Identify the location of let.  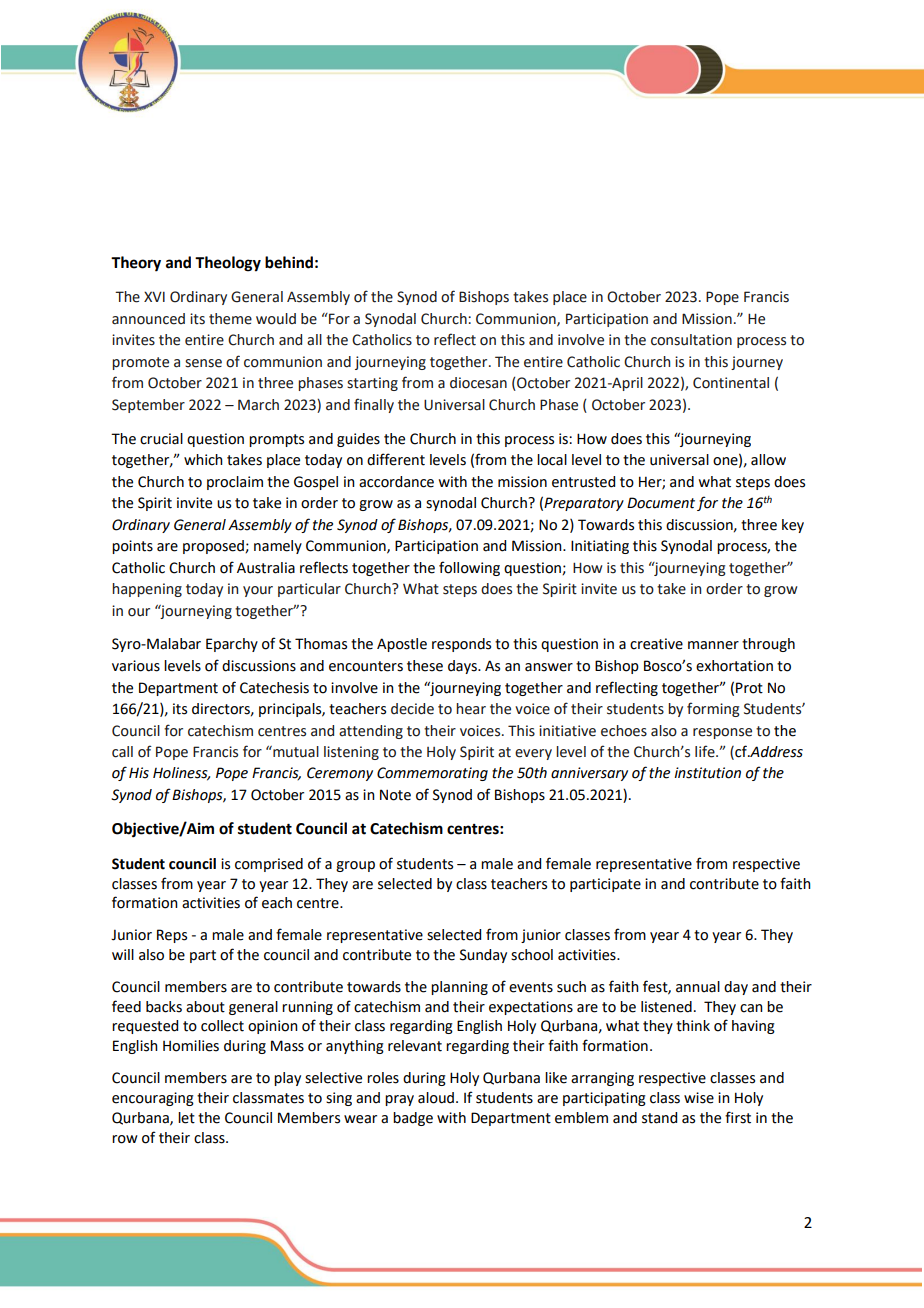
(186, 1118).
